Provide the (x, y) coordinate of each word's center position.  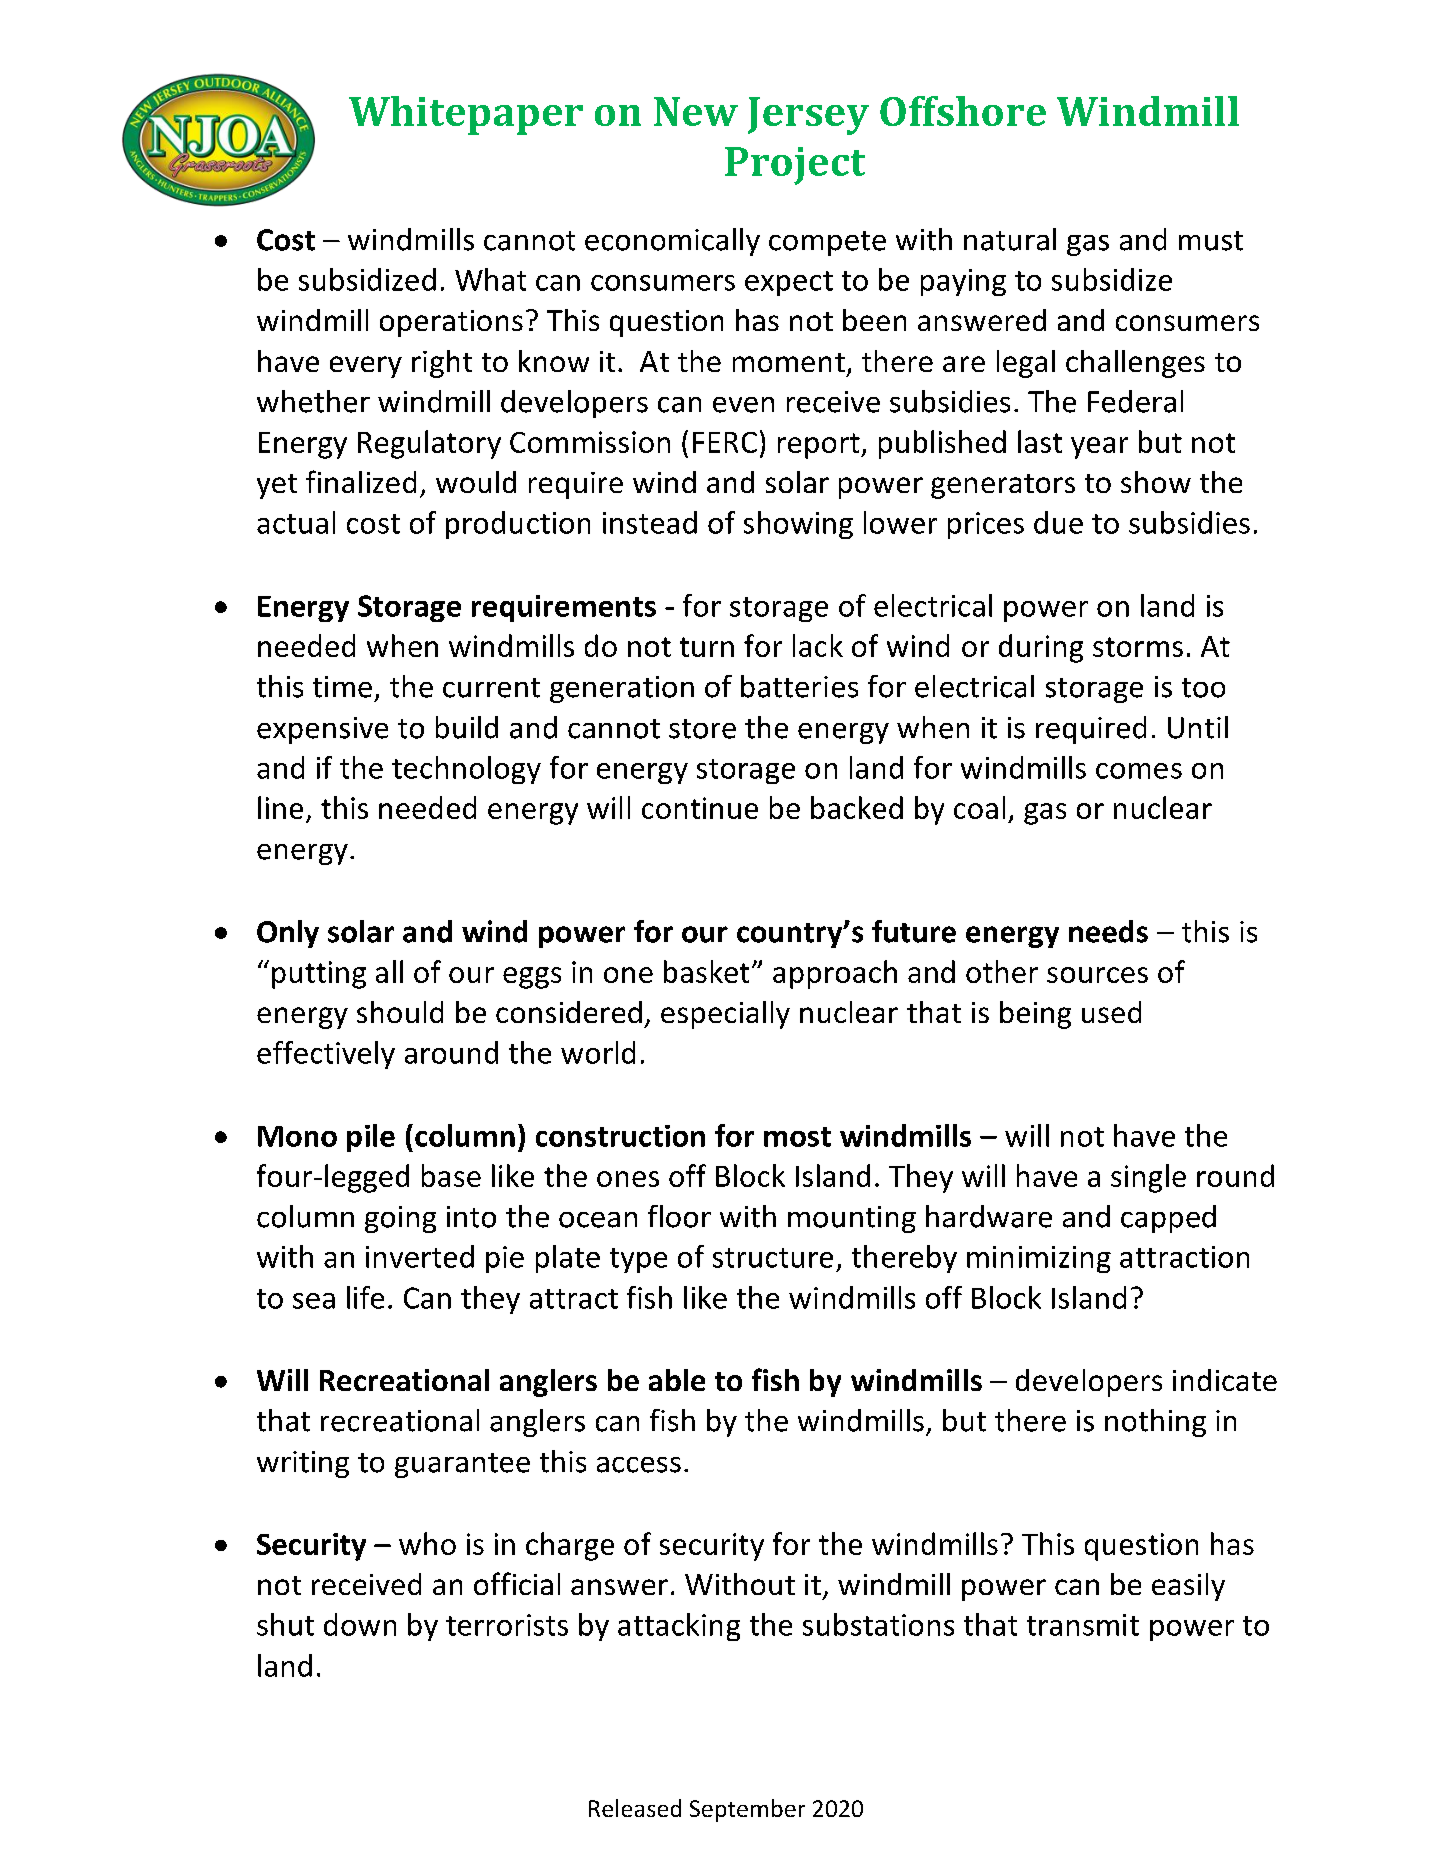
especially (725, 1015)
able (677, 1380)
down (360, 1624)
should (400, 1012)
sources (1097, 975)
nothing (1155, 1423)
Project (795, 166)
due (1058, 522)
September (747, 1810)
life (365, 1297)
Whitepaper (466, 115)
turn (707, 647)
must (1211, 241)
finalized (361, 481)
